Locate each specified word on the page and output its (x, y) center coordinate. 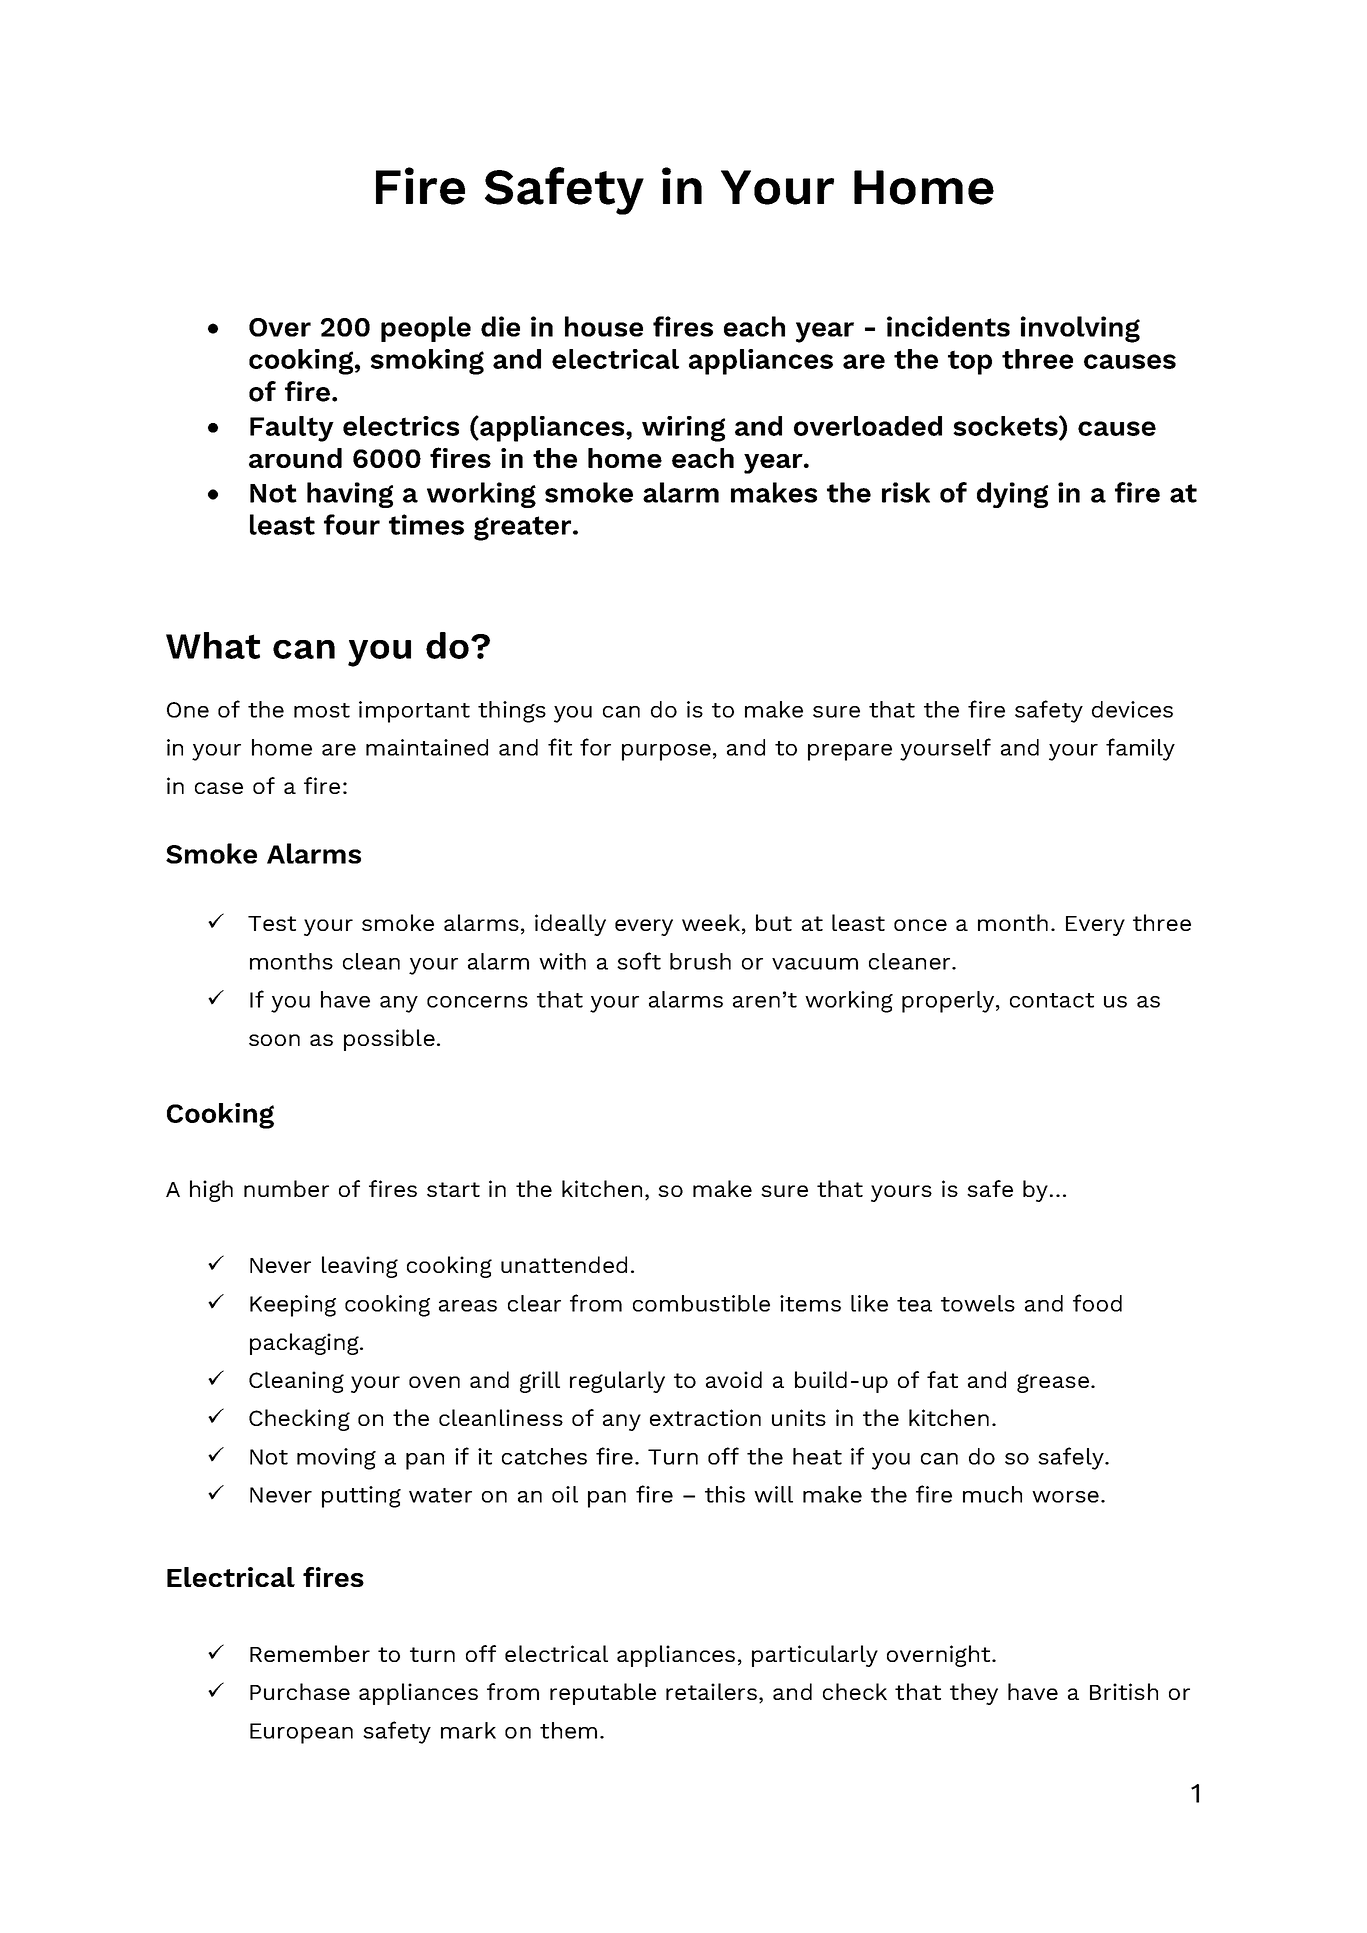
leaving (360, 1267)
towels (978, 1303)
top (970, 362)
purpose (666, 752)
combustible (701, 1303)
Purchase (300, 1691)
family (1140, 749)
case (219, 788)
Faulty (292, 429)
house (604, 326)
